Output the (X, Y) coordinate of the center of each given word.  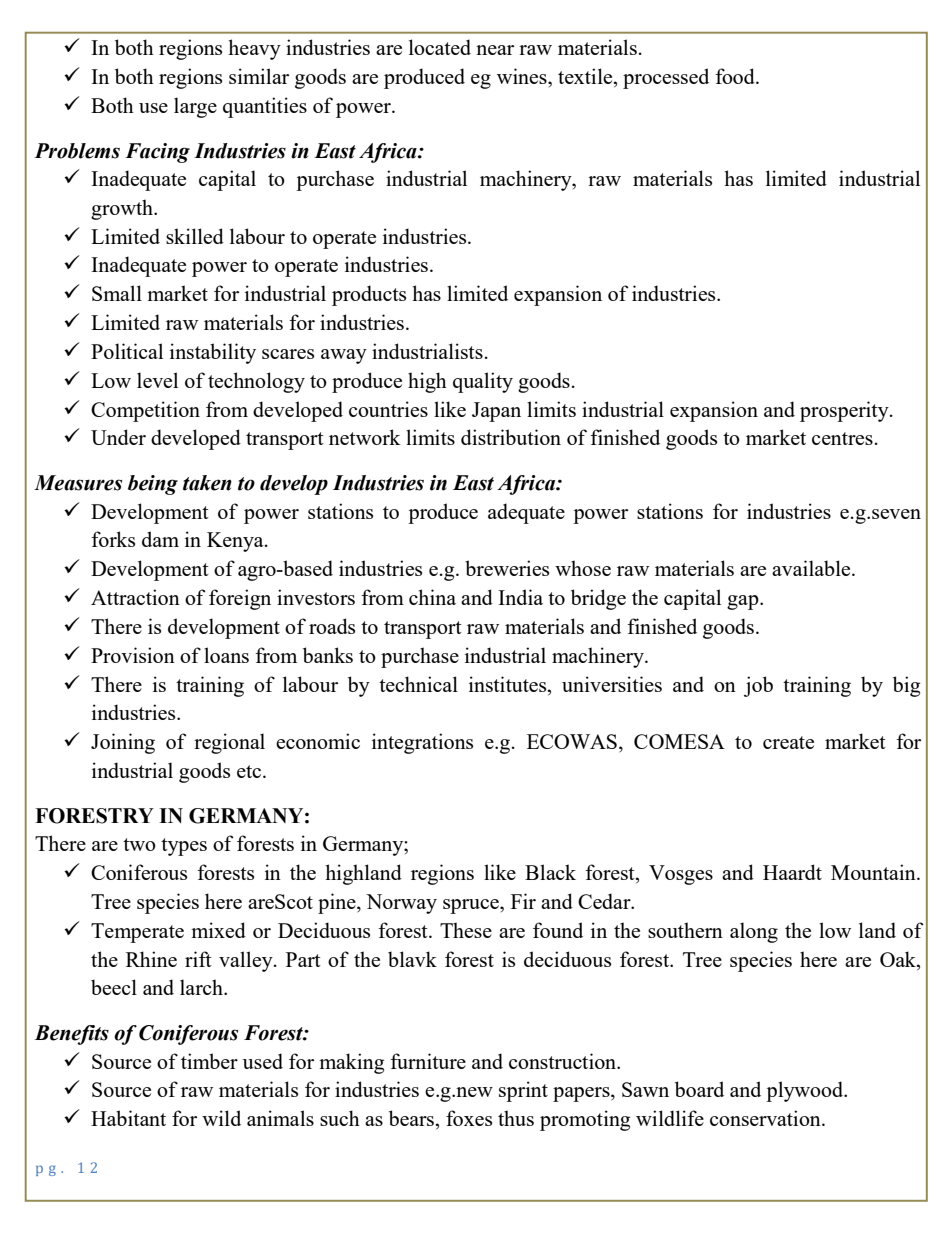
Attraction (135, 597)
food (736, 76)
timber (209, 1061)
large (195, 107)
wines (523, 76)
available (812, 568)
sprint (523, 1091)
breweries (507, 568)
